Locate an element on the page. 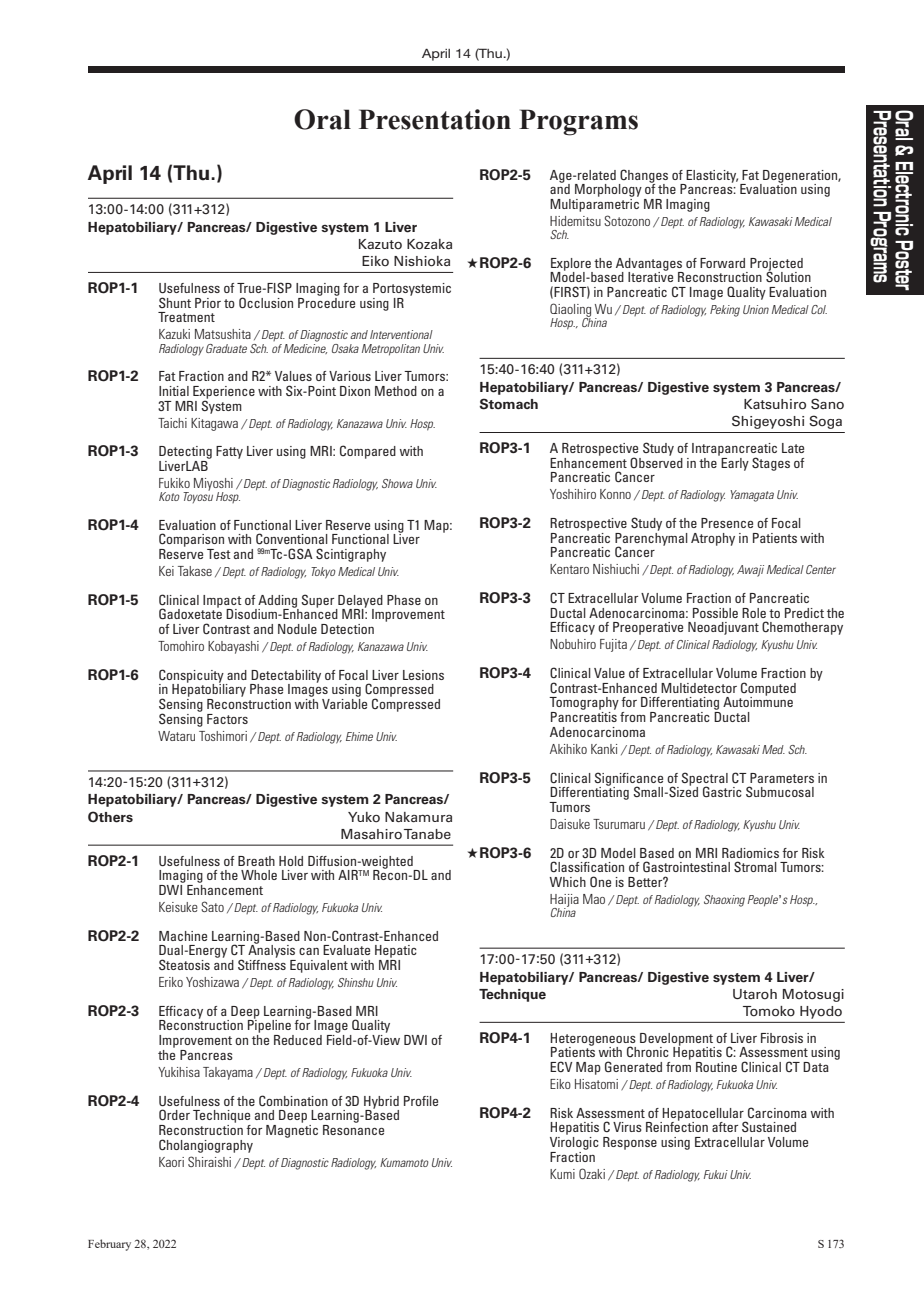 Image resolution: width=924 pixels, height=1308 pixels. Factors is located at coordinates (227, 719).
